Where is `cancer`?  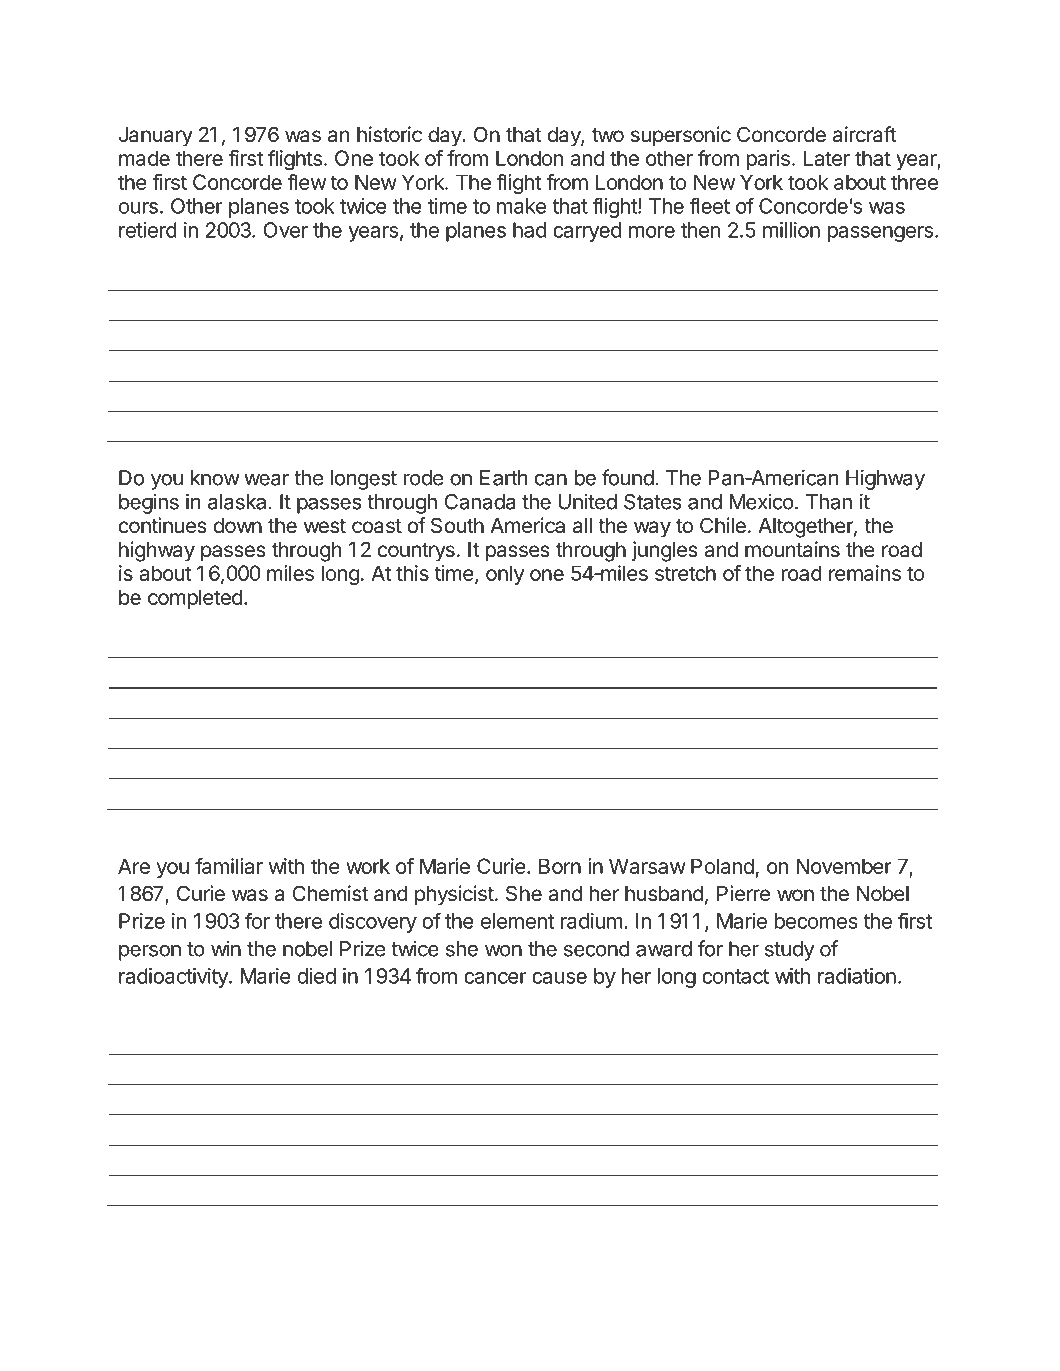
cancer is located at coordinates (495, 978).
